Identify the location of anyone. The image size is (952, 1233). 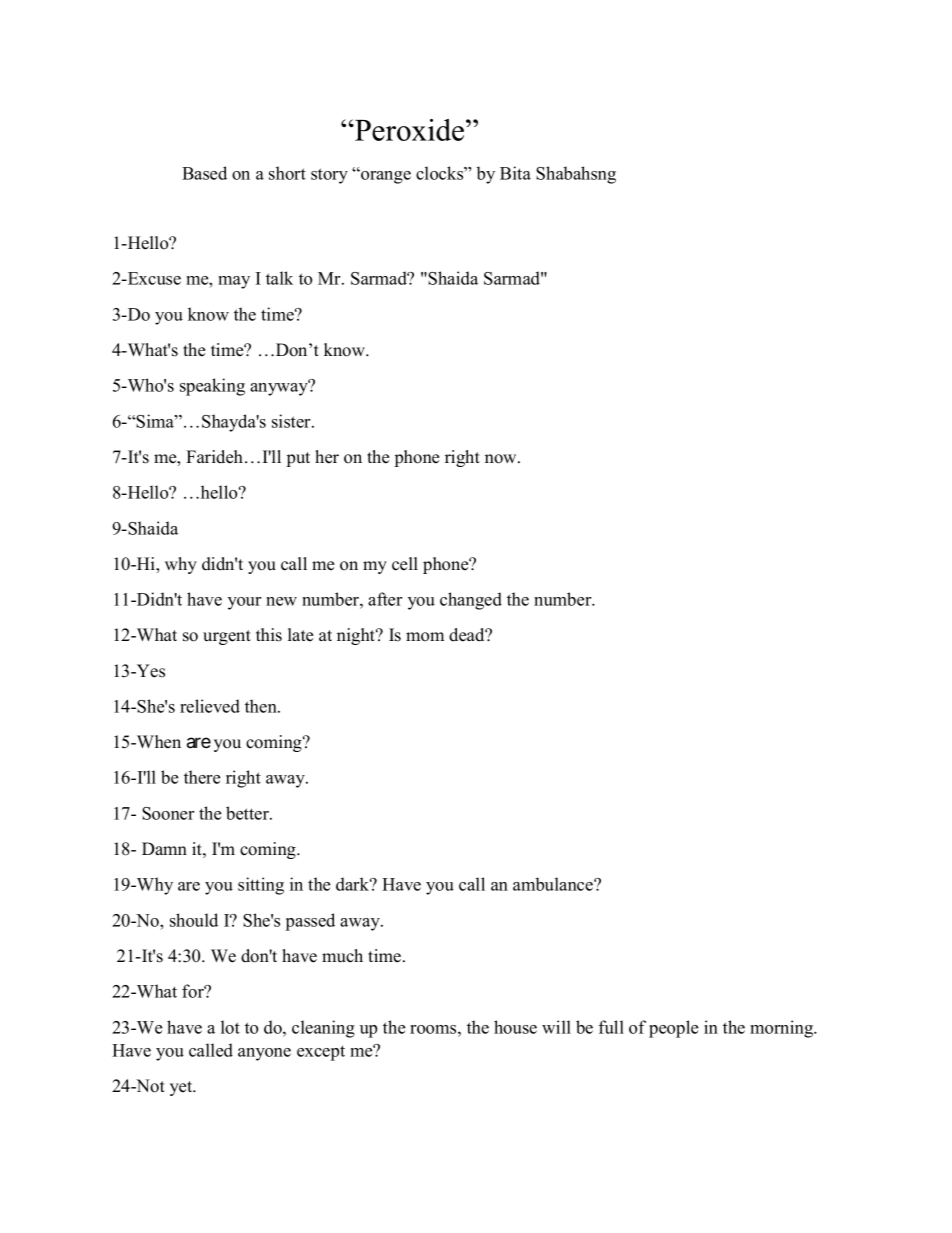
(264, 1054).
